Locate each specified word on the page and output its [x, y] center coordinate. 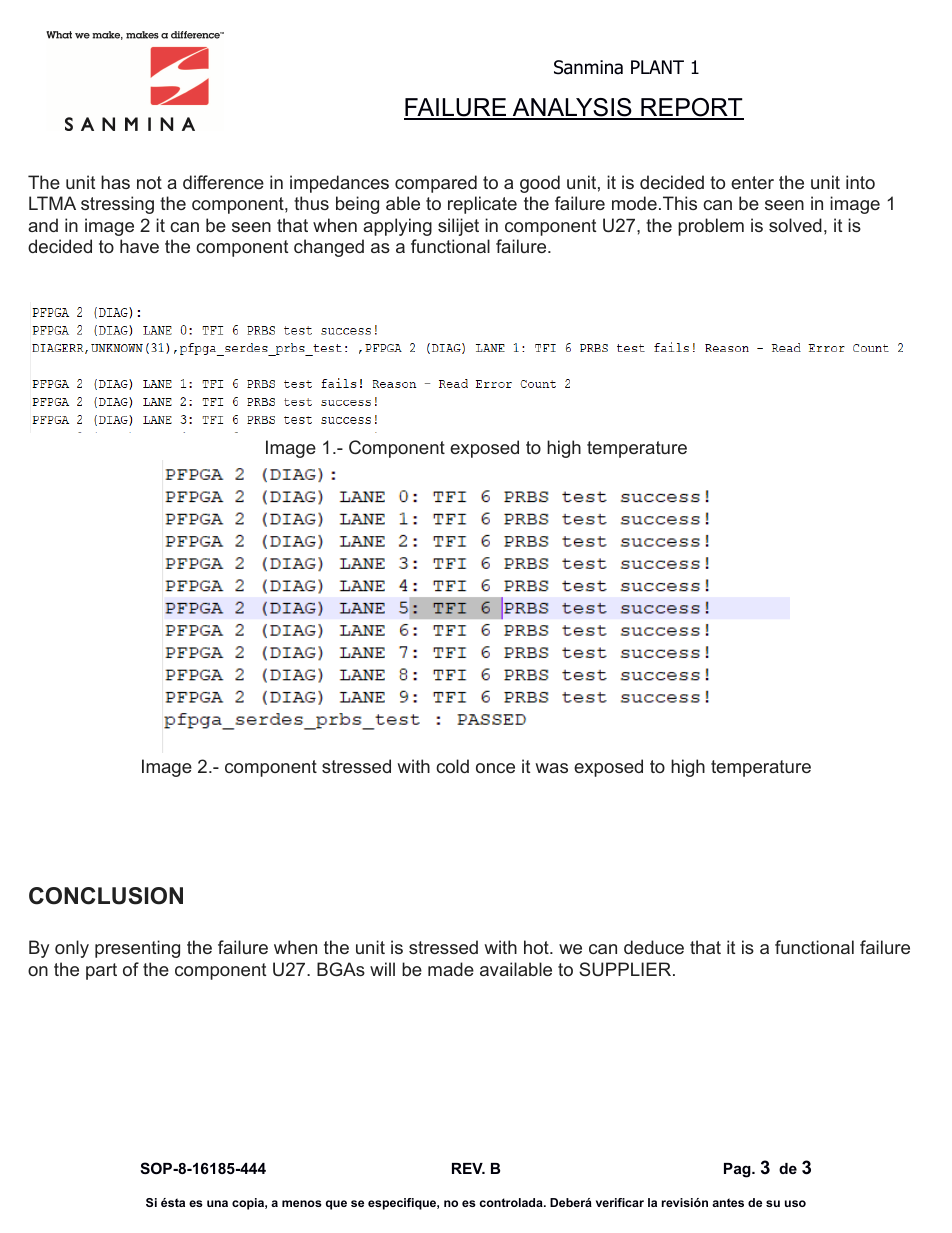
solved [795, 225]
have [139, 246]
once [495, 768]
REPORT [691, 109]
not [149, 182]
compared [436, 184]
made [451, 969]
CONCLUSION [106, 896]
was [551, 768]
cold [452, 766]
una [217, 1203]
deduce [654, 947]
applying [397, 227]
